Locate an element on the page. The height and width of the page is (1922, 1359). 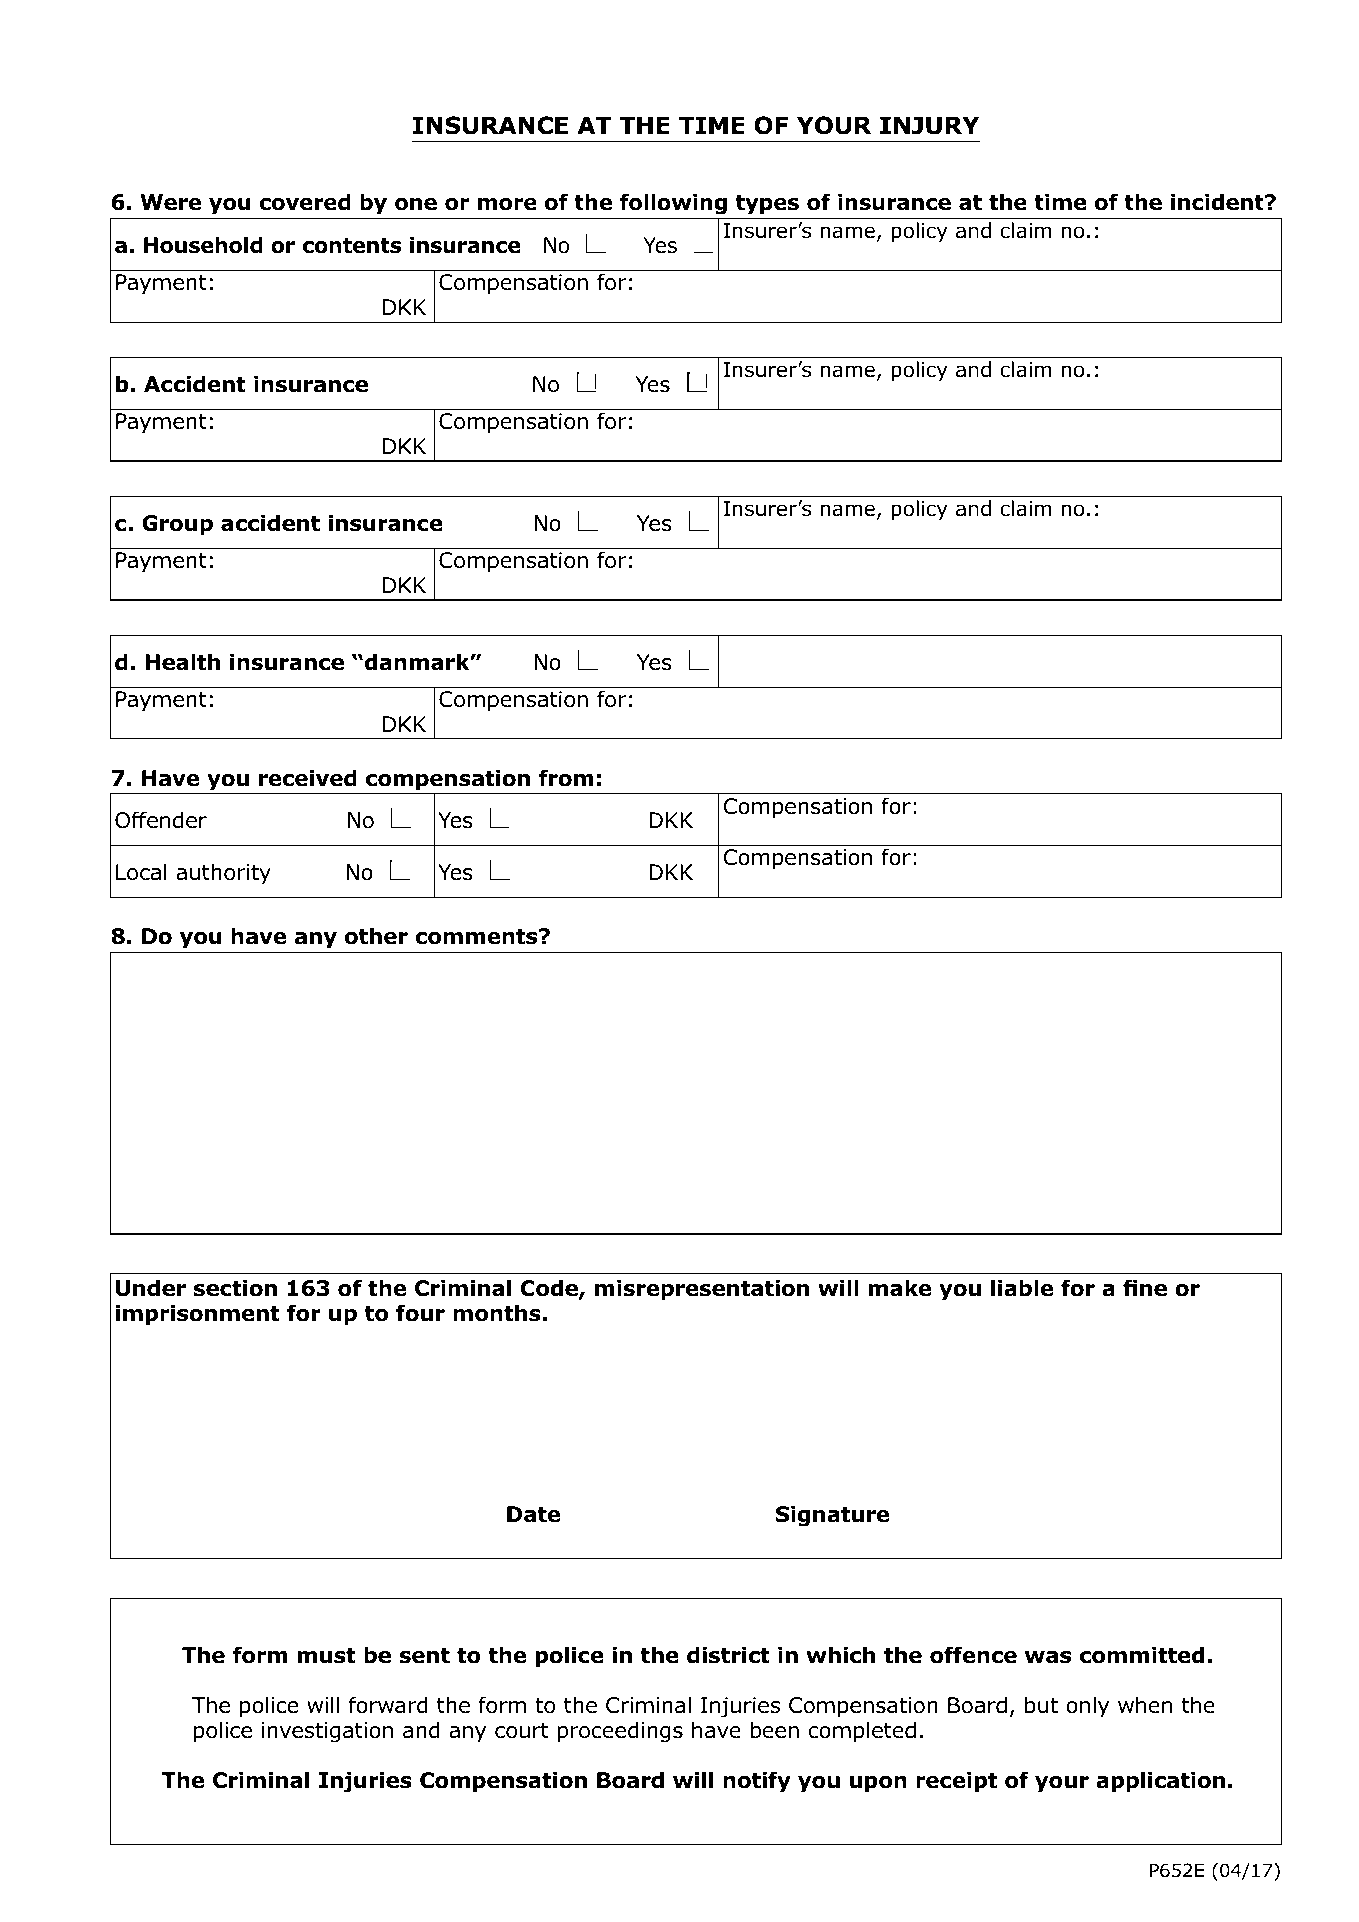
fine is located at coordinates (1145, 1288).
